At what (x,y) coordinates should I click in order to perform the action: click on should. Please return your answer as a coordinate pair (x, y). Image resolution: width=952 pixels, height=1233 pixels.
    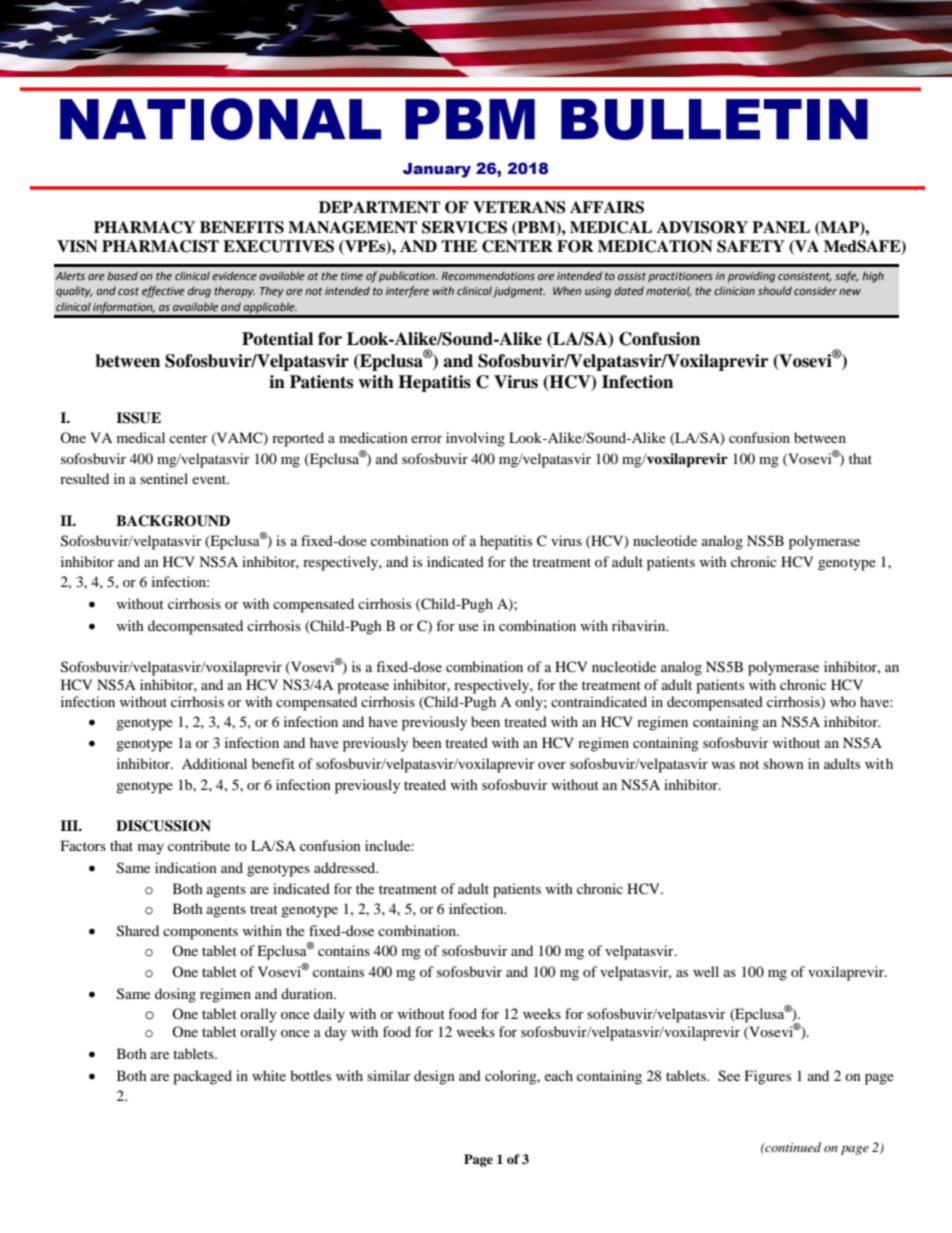
    Looking at the image, I should click on (775, 290).
